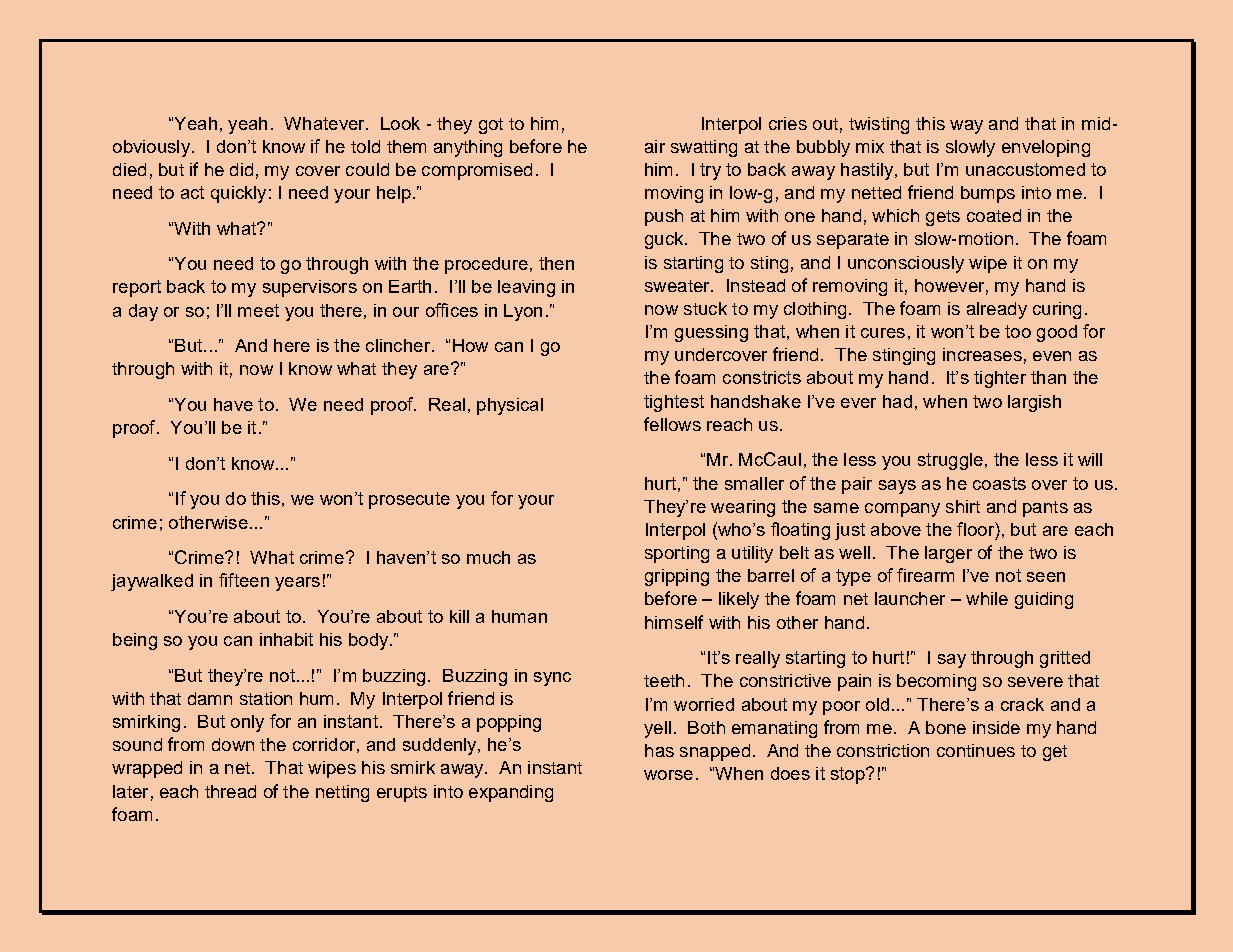 This document has width=1233, height=952. Describe the element at coordinates (948, 554) in the document. I see `larger` at that location.
